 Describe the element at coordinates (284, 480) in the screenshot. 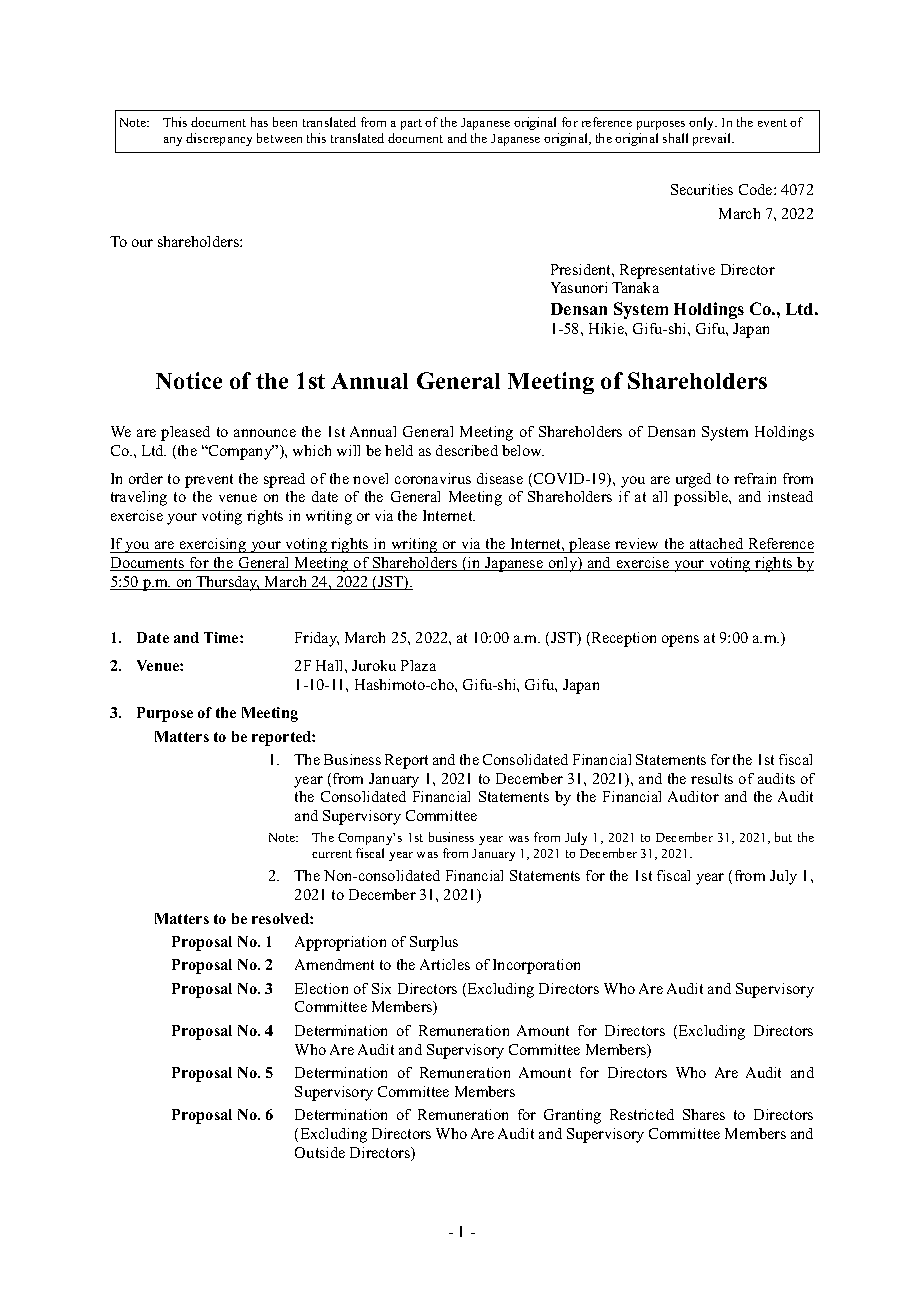

I see `spread` at that location.
